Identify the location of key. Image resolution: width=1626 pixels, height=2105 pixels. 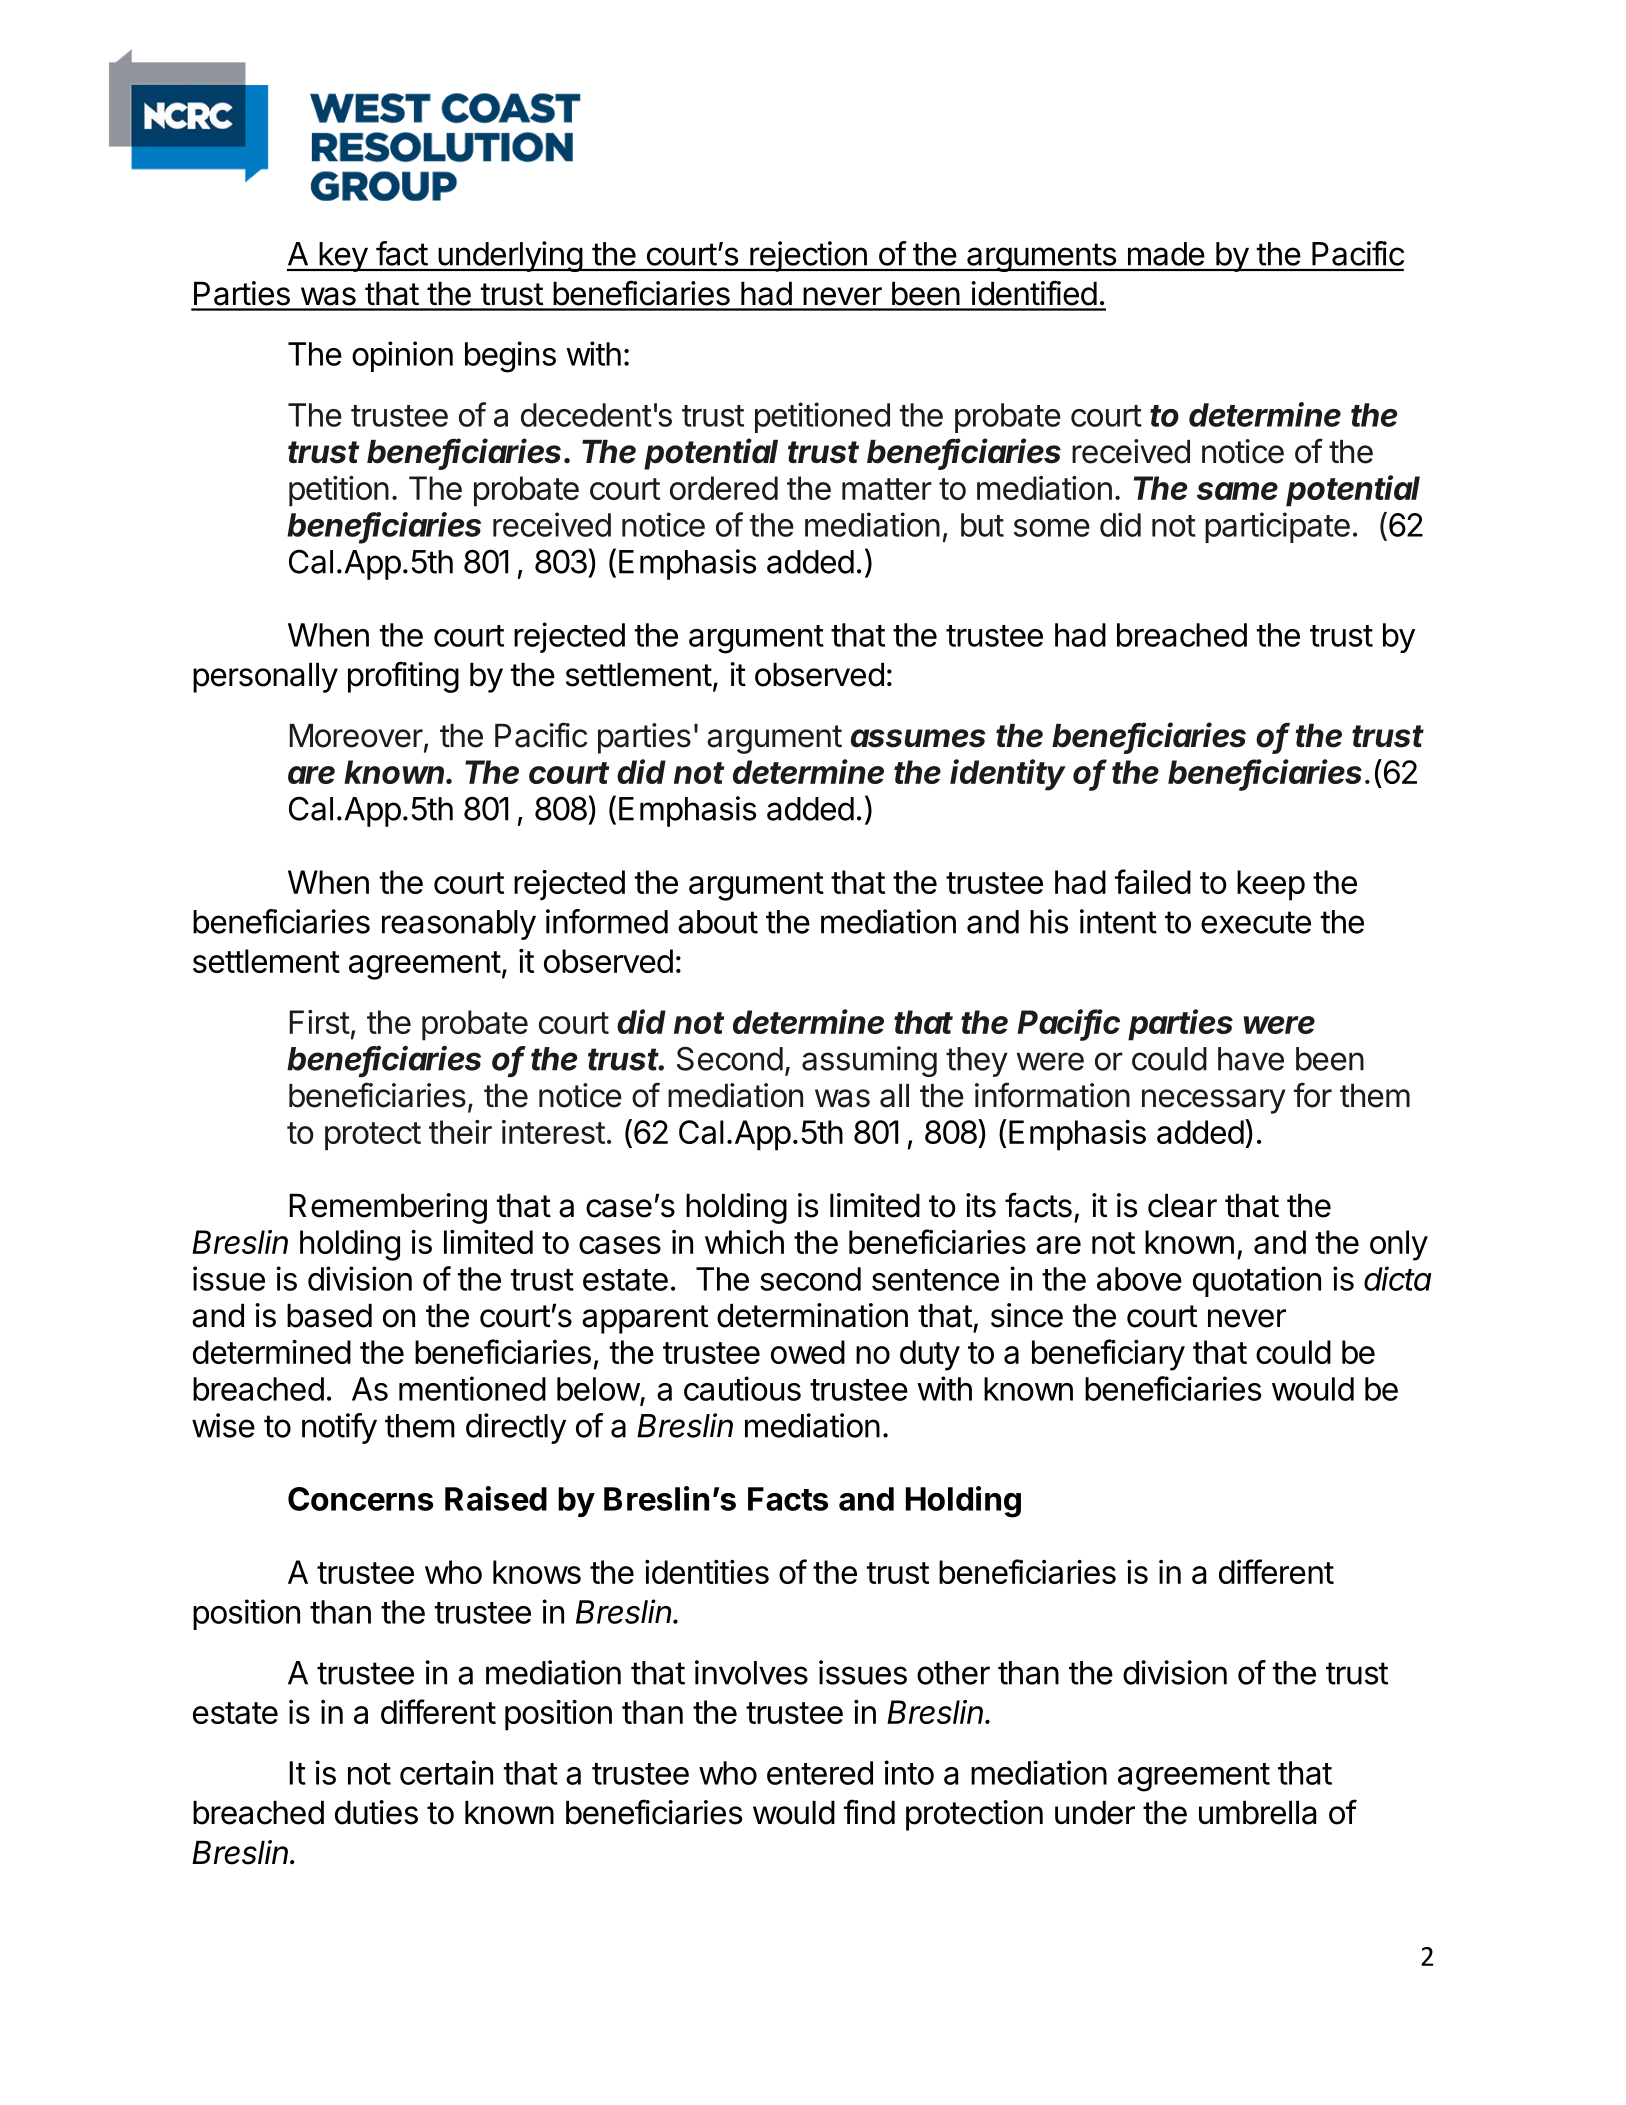
(343, 257).
